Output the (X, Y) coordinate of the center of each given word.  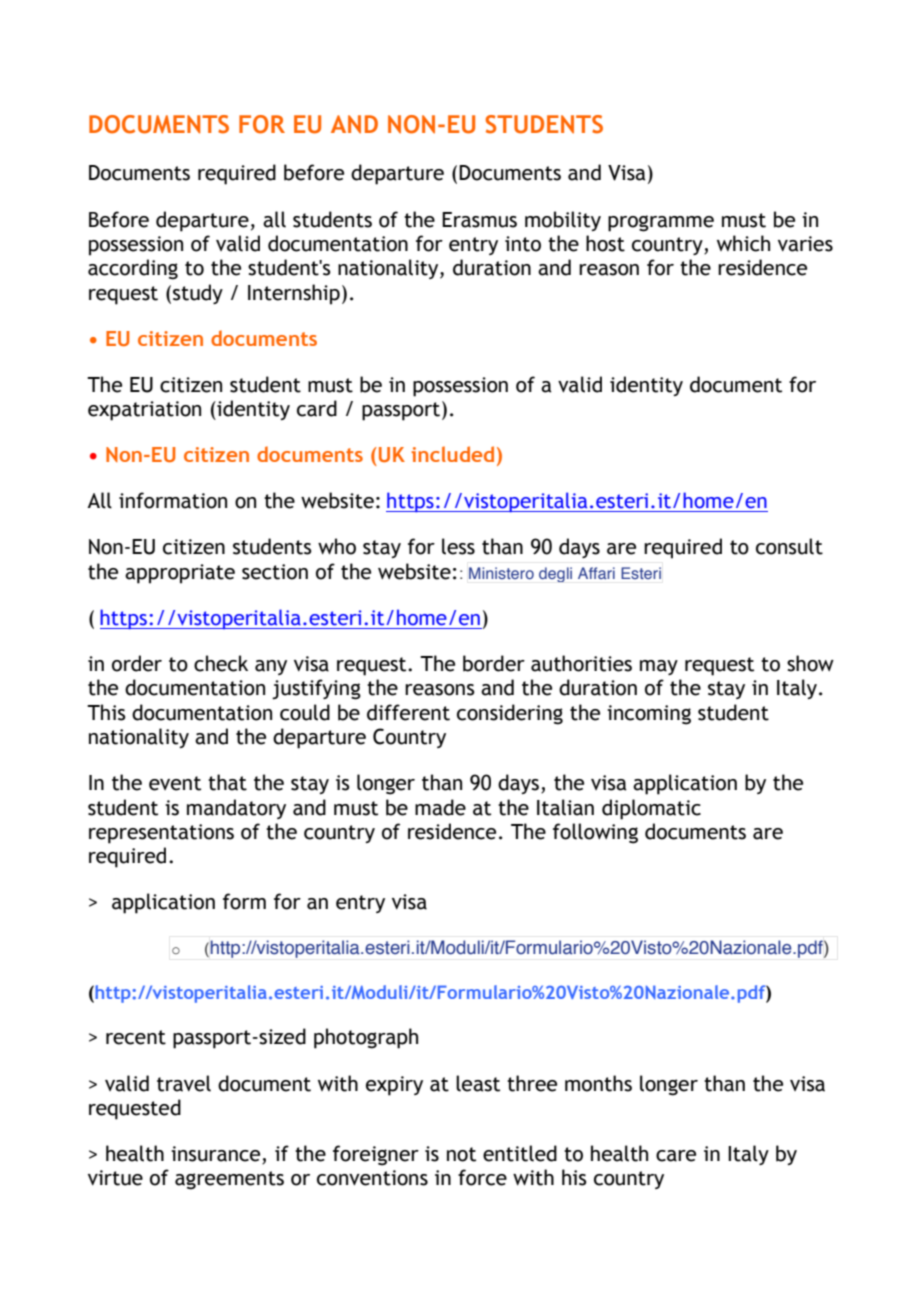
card (317, 408)
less (458, 546)
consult (789, 546)
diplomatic (651, 809)
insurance (217, 1155)
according (133, 269)
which (743, 243)
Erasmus (479, 220)
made (440, 807)
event (175, 783)
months (598, 1083)
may (659, 667)
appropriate (180, 574)
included (452, 454)
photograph (366, 1038)
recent (136, 1037)
